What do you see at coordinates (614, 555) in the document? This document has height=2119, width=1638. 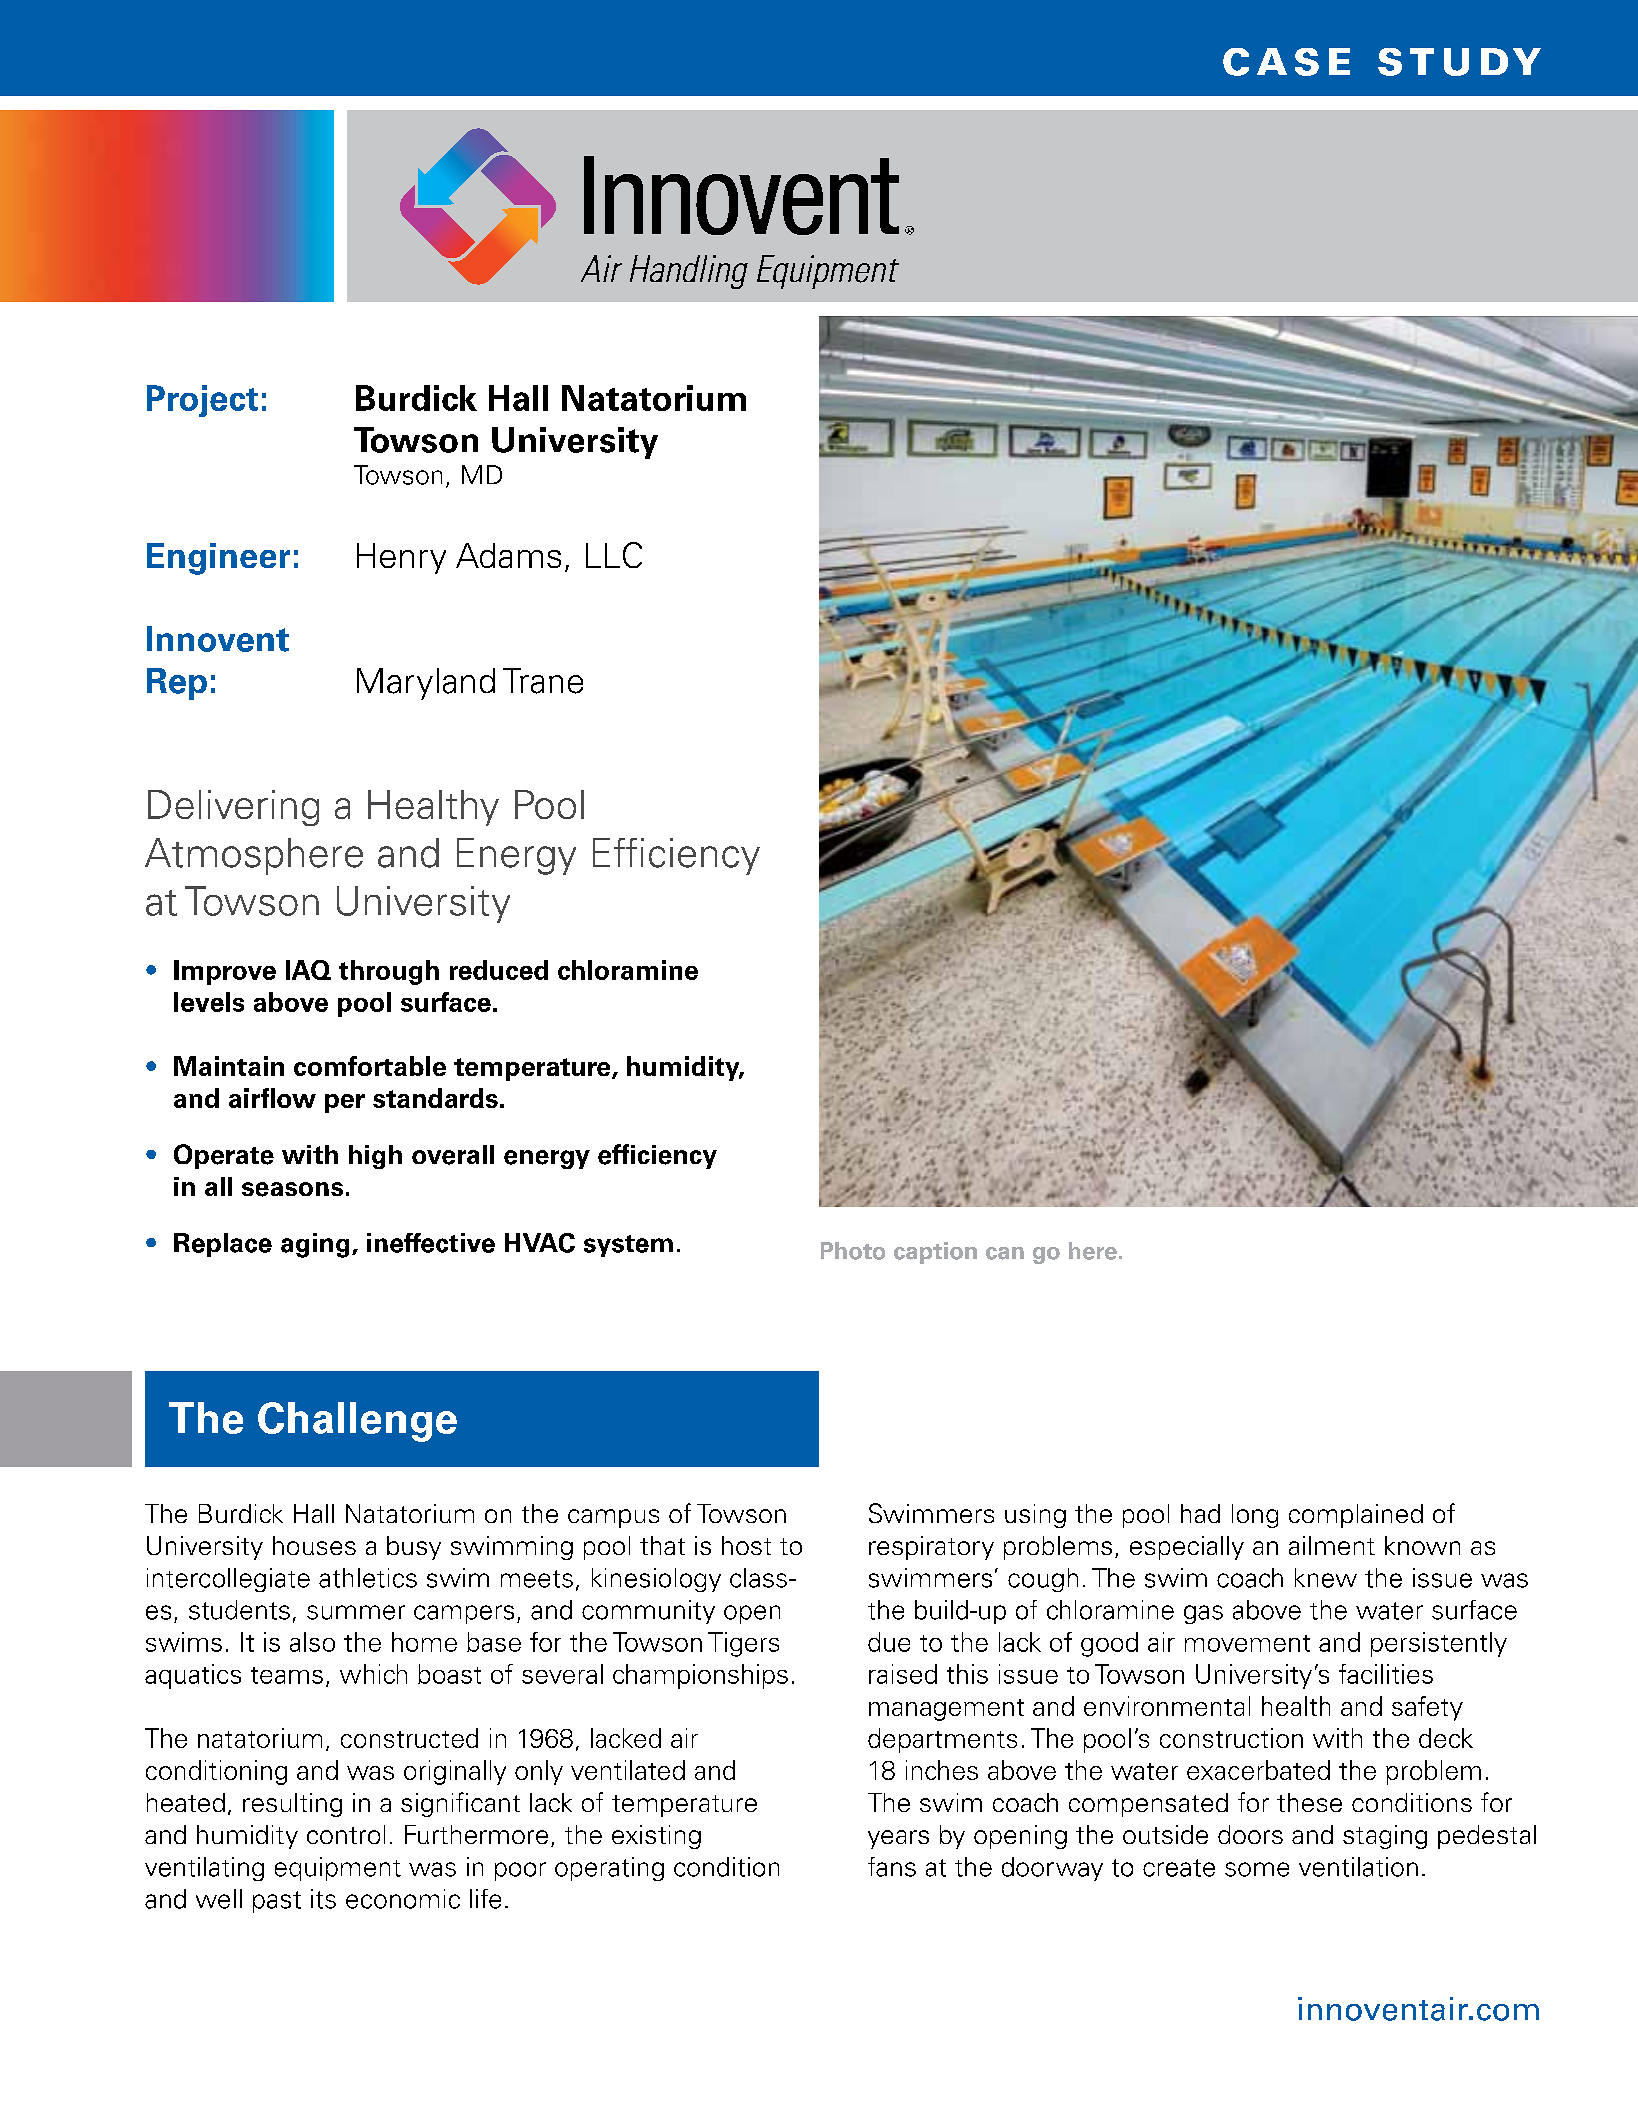 I see `LLC` at bounding box center [614, 555].
